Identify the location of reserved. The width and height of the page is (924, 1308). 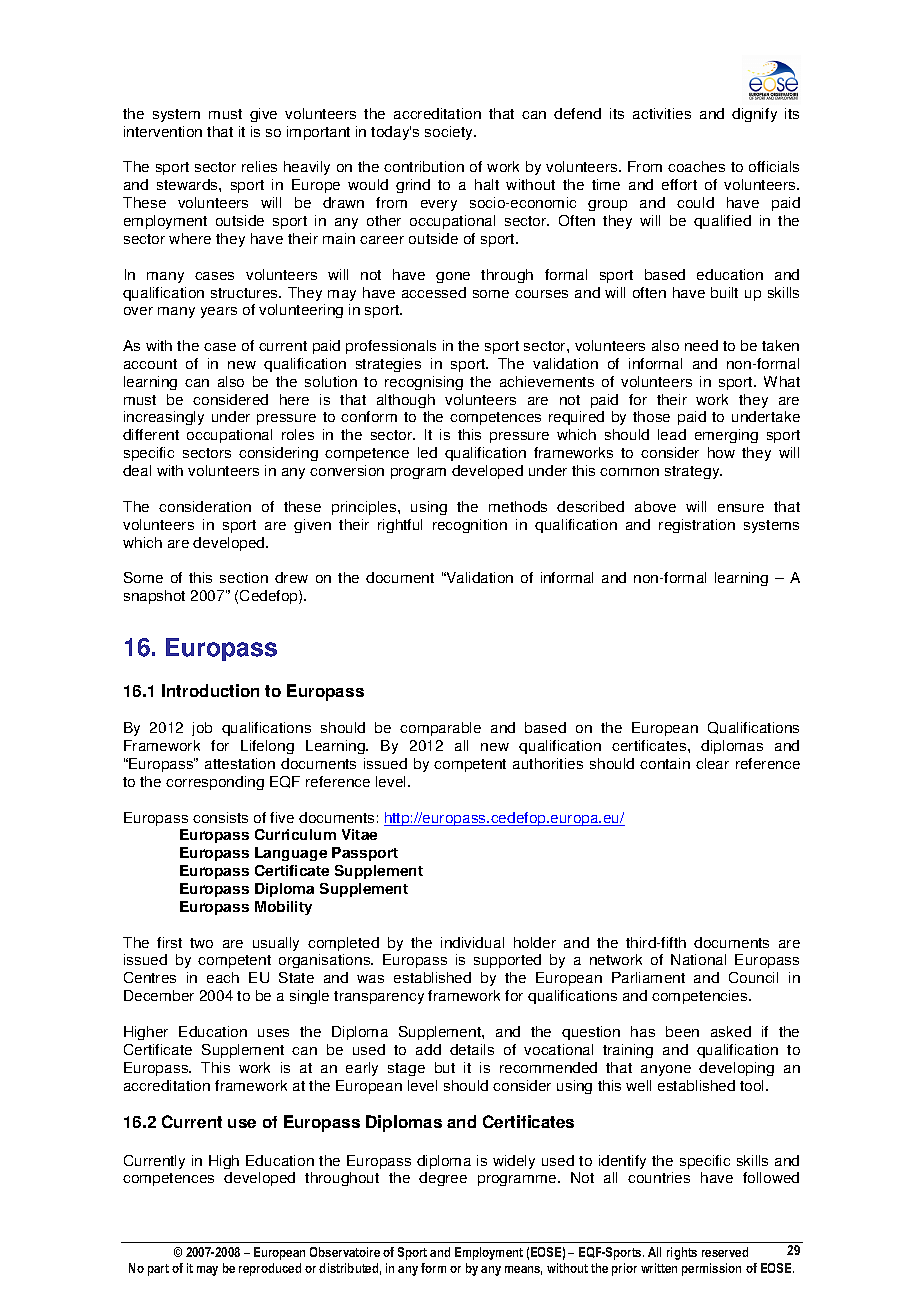
(725, 1252).
